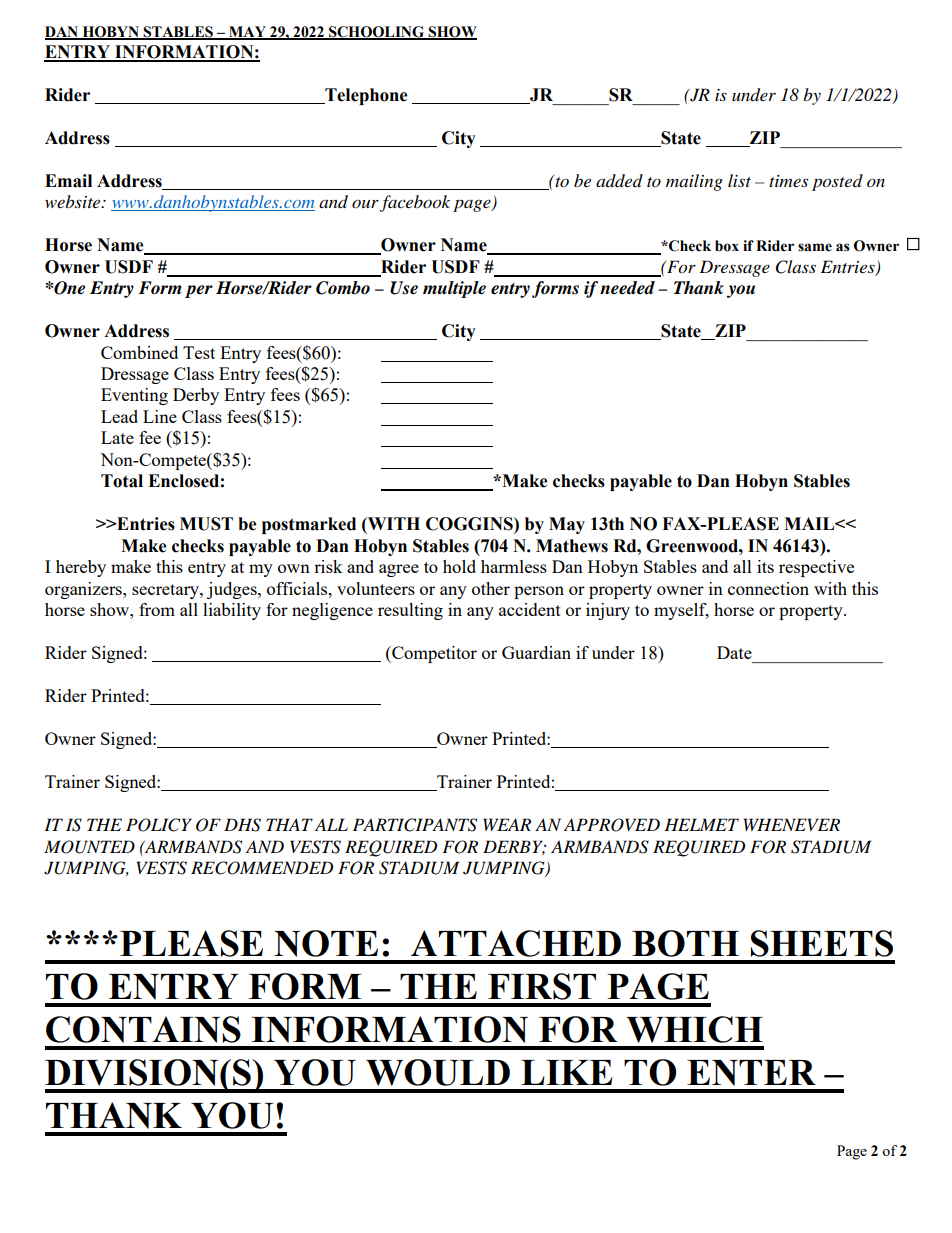  Describe the element at coordinates (627, 288) in the image. I see `needed` at that location.
